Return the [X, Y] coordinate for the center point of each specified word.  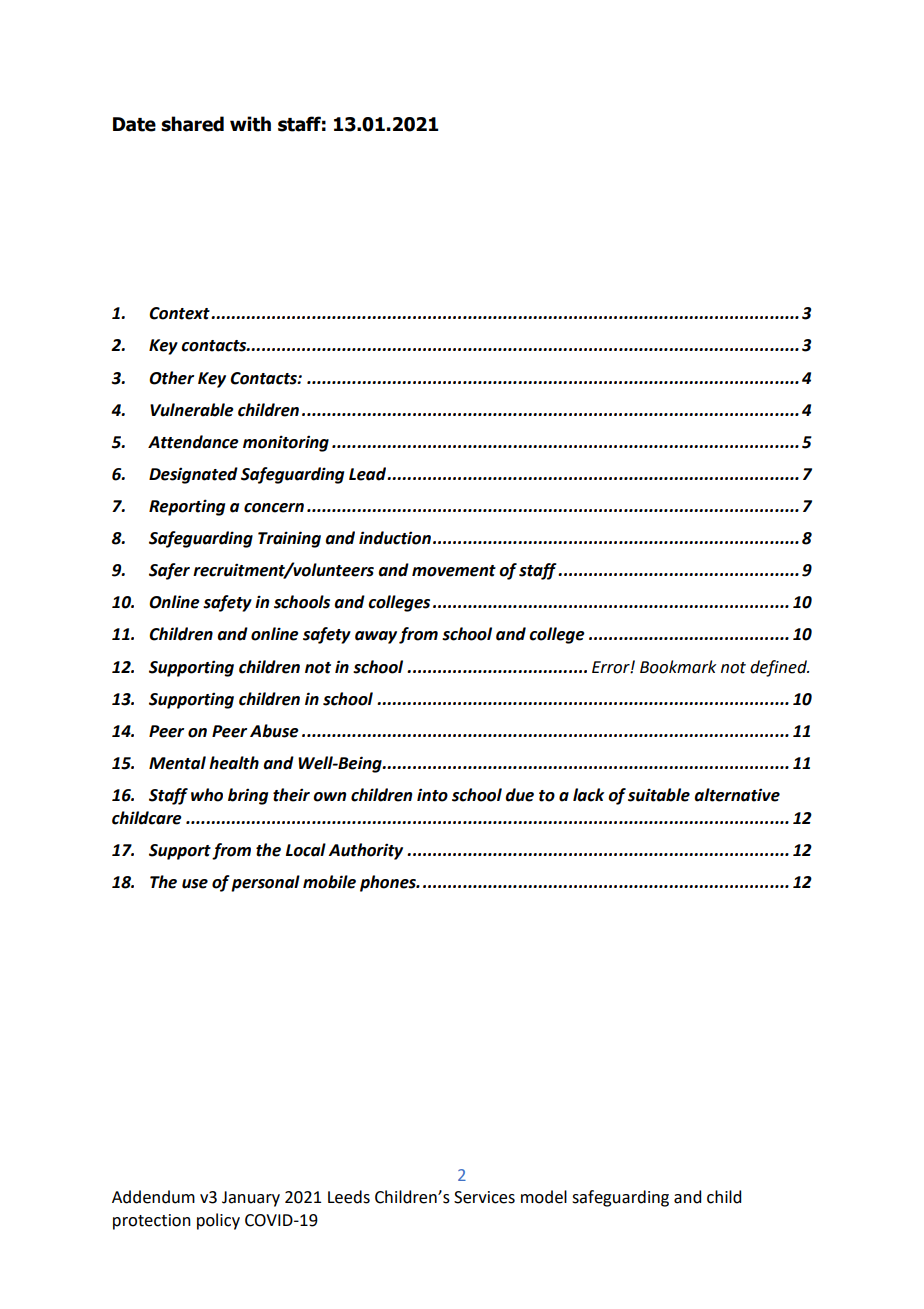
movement [454, 571]
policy [218, 1221]
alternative [737, 795]
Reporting [187, 507]
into [432, 795]
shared [192, 124]
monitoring [286, 443]
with [250, 124]
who [207, 795]
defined [779, 668]
